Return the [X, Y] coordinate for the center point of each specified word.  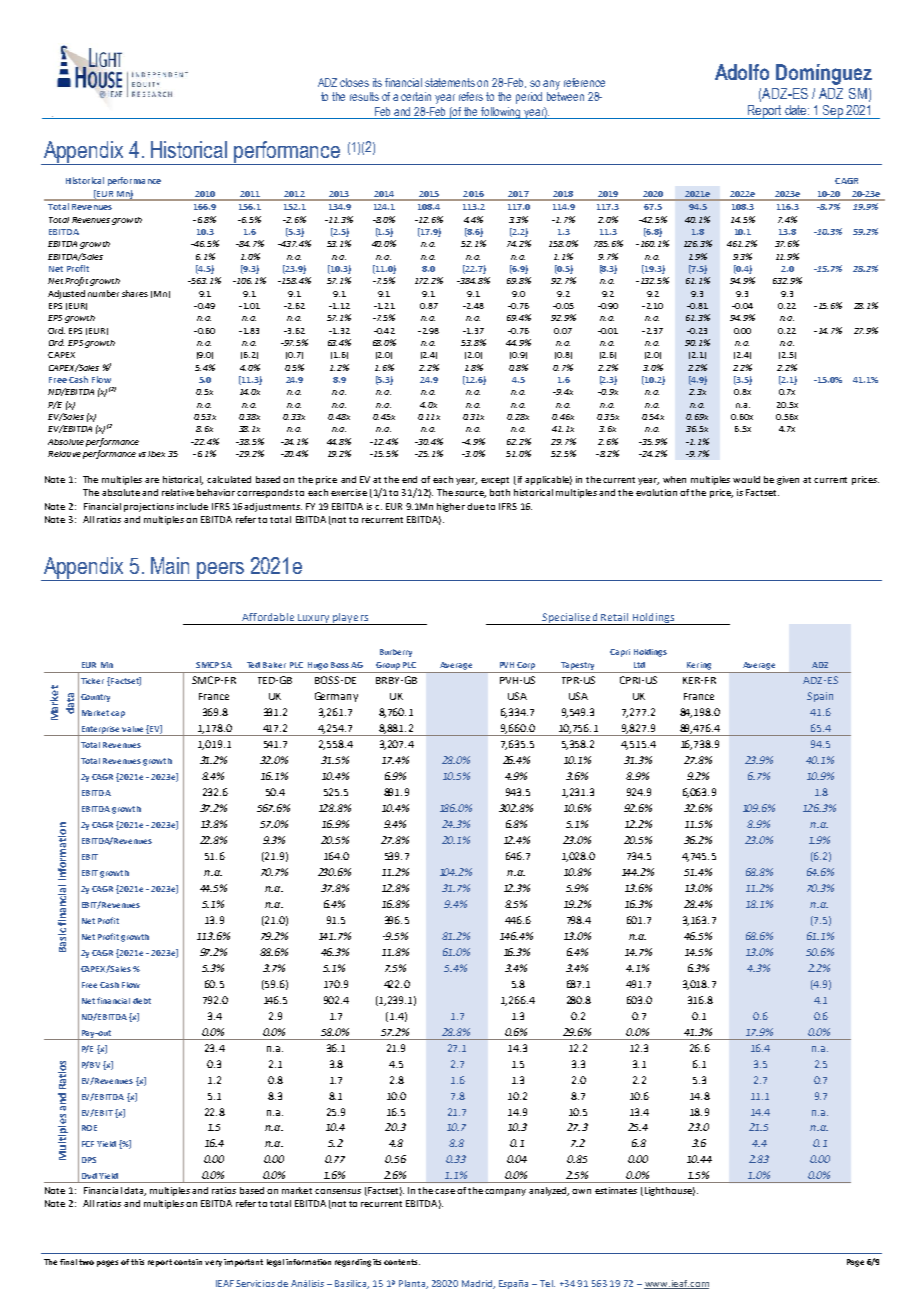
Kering [699, 666]
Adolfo [742, 72]
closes [354, 82]
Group [388, 666]
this [137, 1262]
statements [450, 82]
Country [95, 698]
